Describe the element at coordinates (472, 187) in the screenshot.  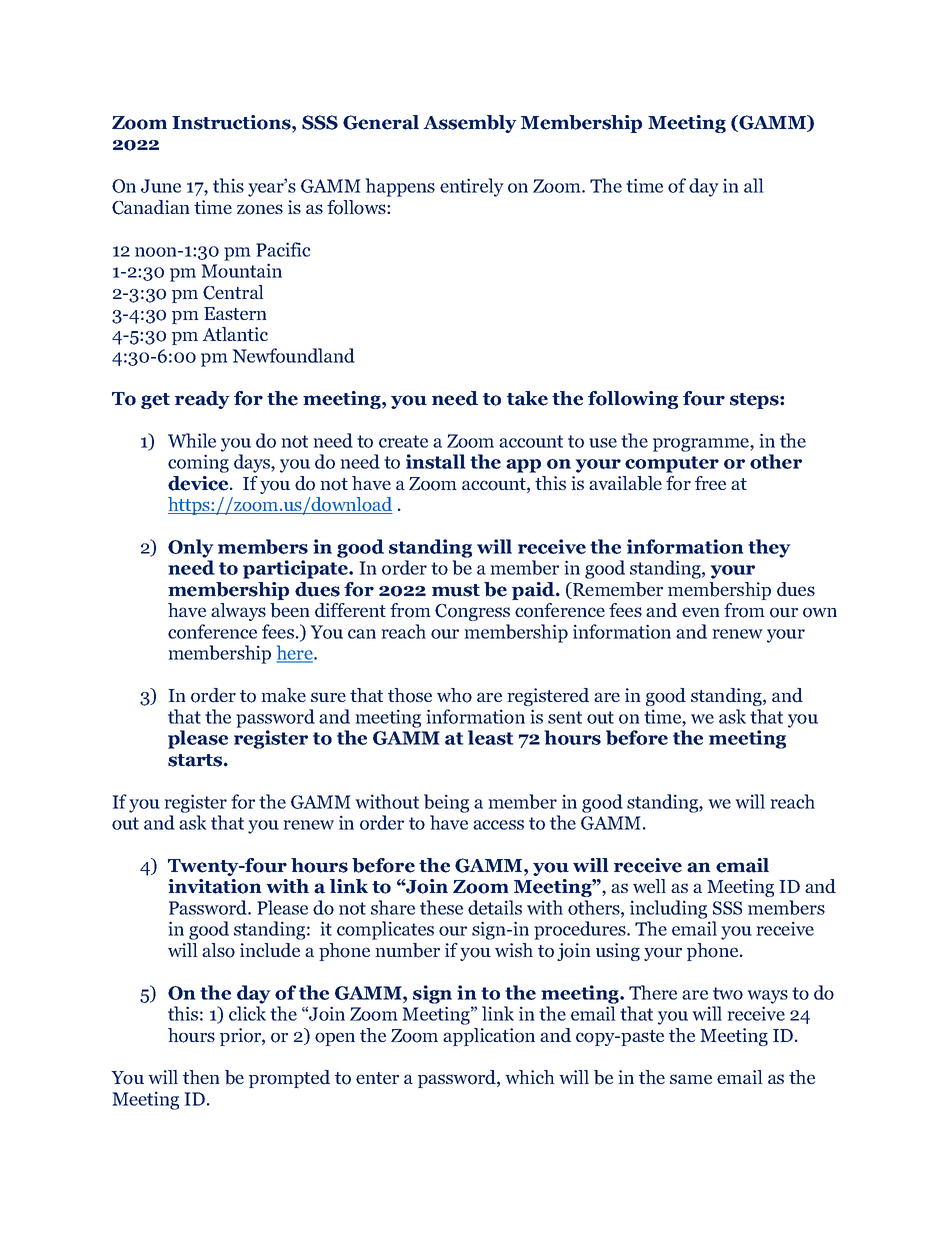
I see `entirely` at that location.
